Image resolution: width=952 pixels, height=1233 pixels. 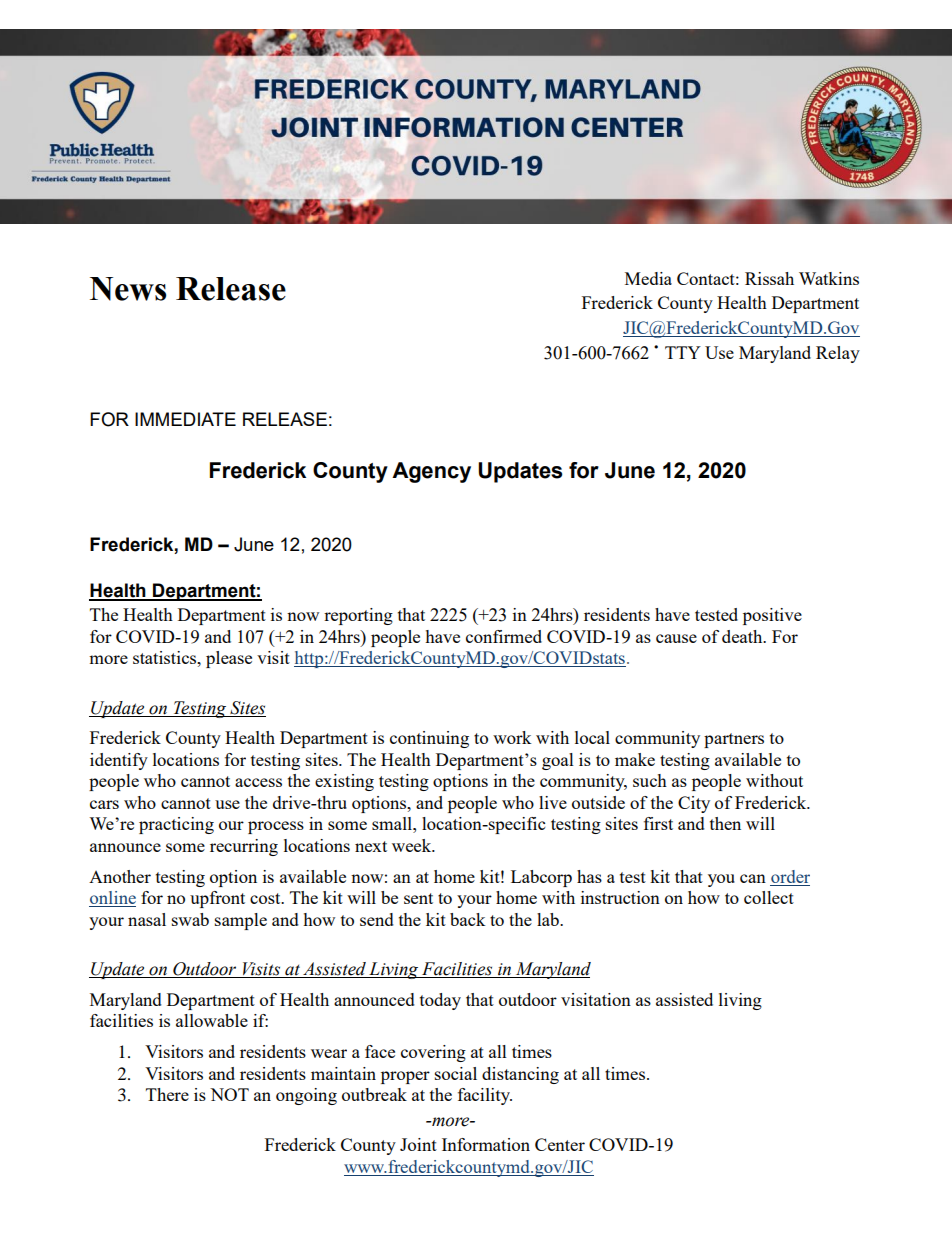 What do you see at coordinates (167, 1094) in the screenshot?
I see `There` at bounding box center [167, 1094].
